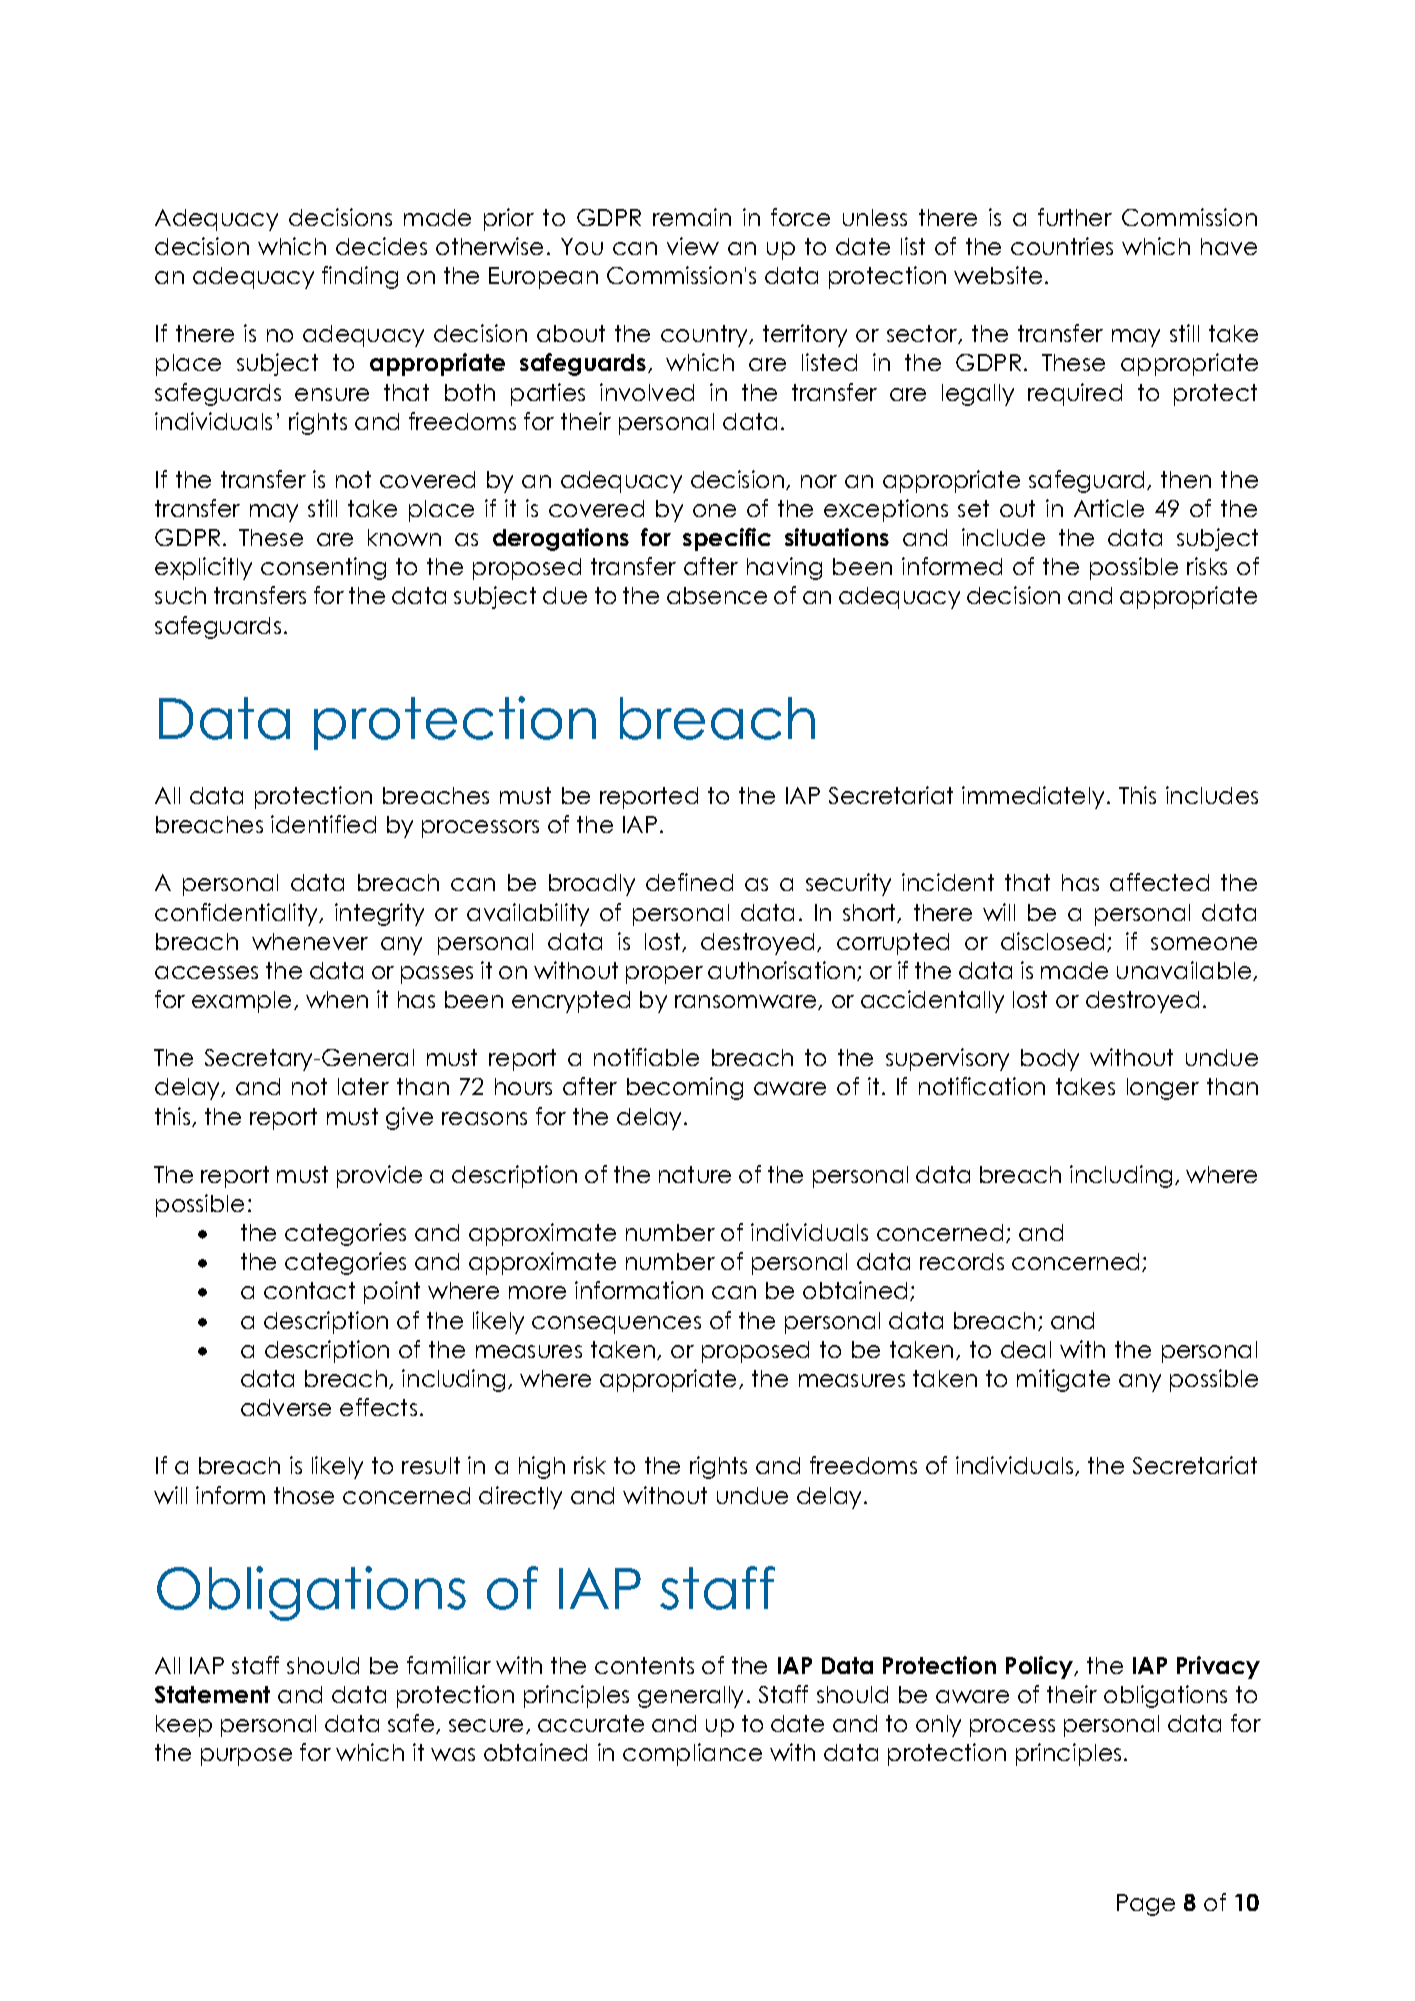 This page has width=1415, height=2001. Describe the element at coordinates (685, 1088) in the page. I see `becoming` at that location.
